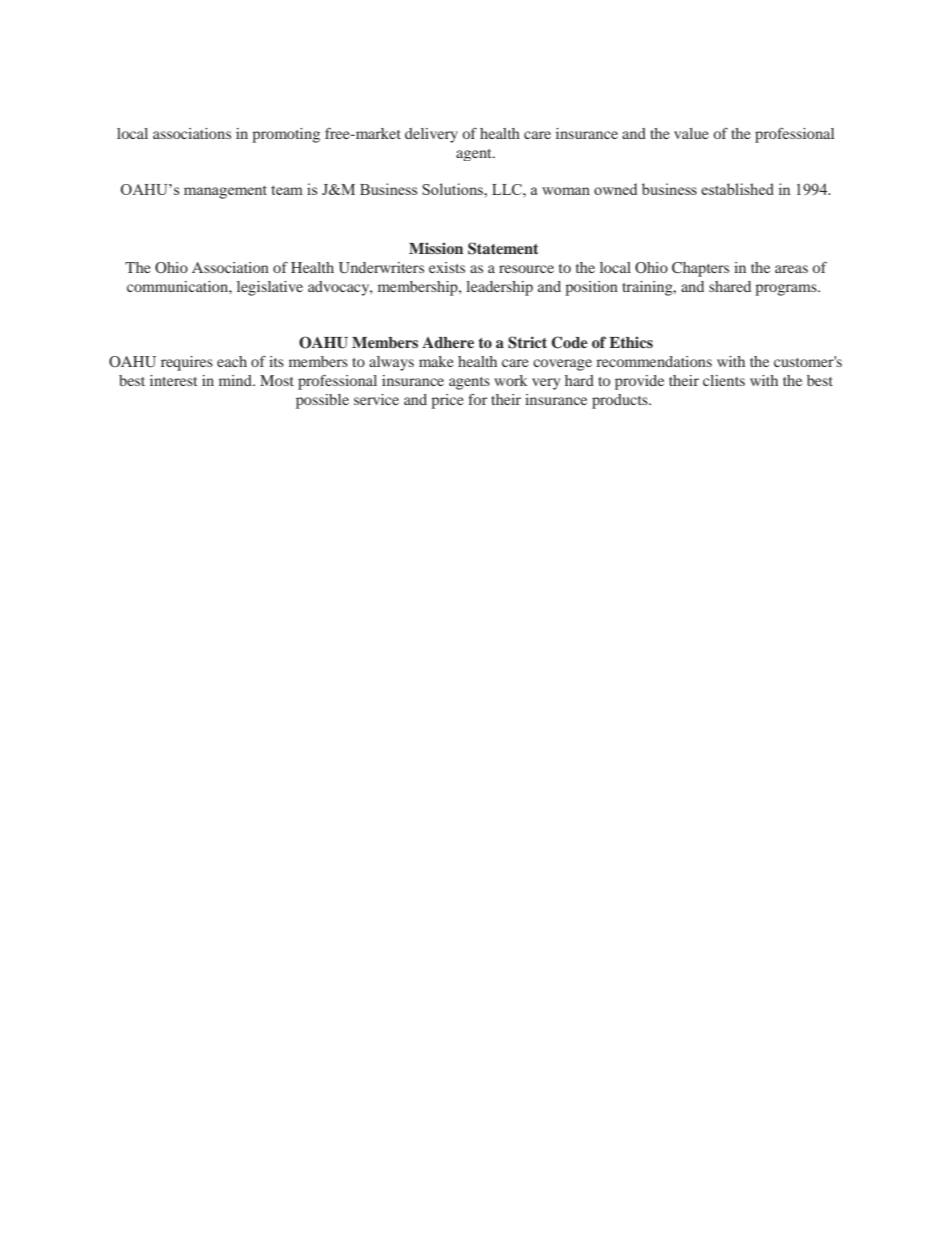 This screenshot has width=952, height=1233. What do you see at coordinates (503, 248) in the screenshot?
I see `Statement` at bounding box center [503, 248].
